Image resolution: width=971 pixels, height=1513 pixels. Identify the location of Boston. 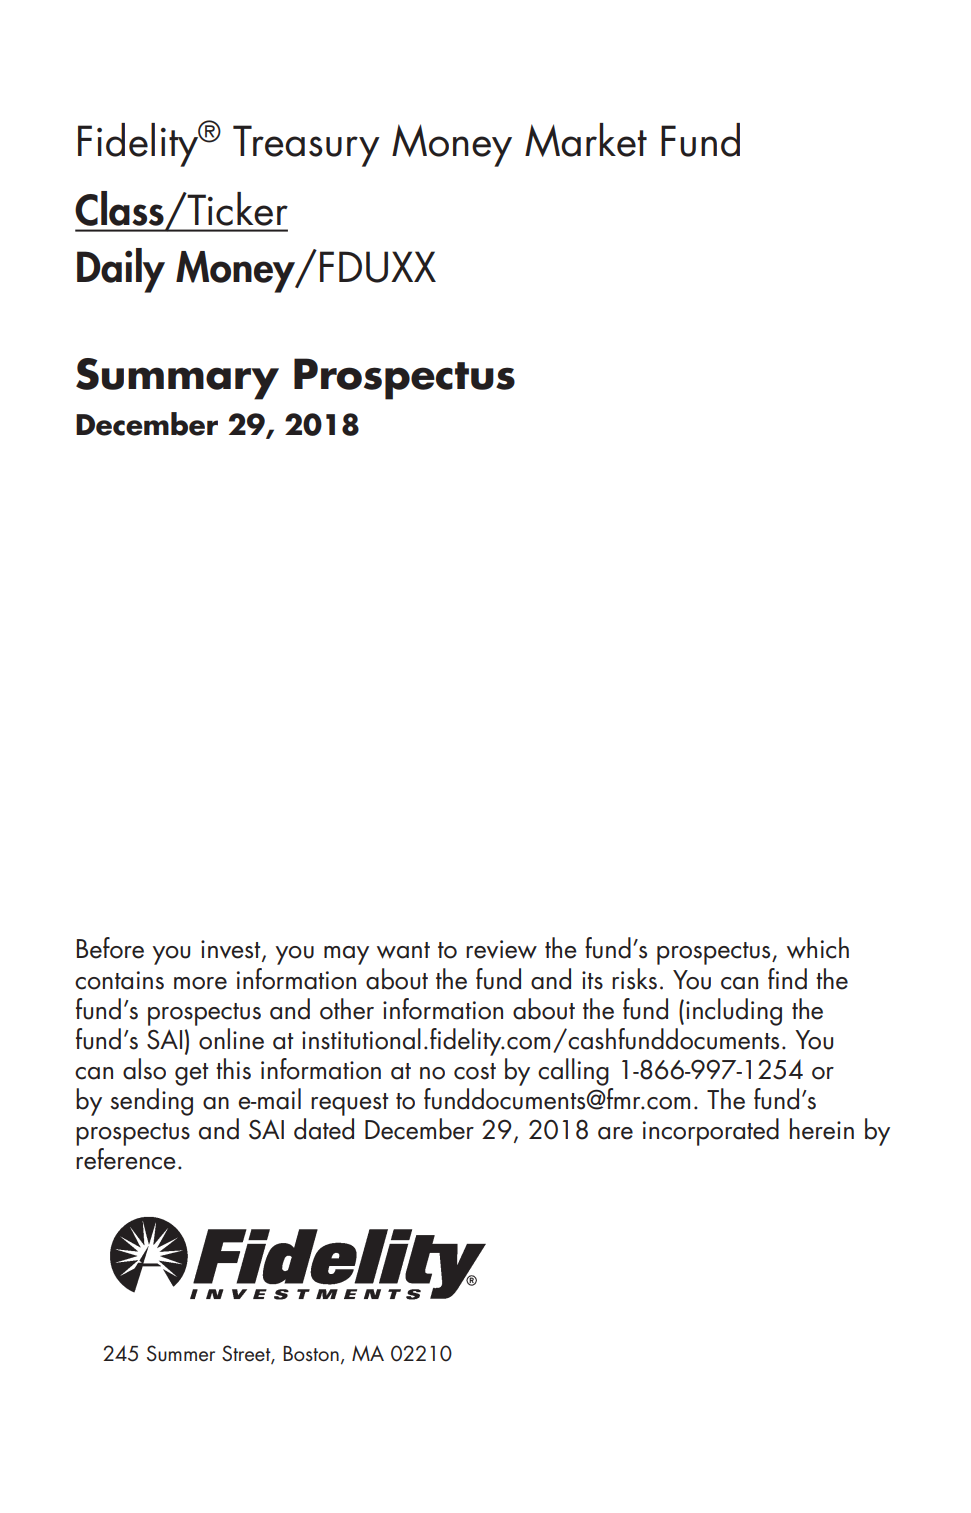
(311, 1354).
